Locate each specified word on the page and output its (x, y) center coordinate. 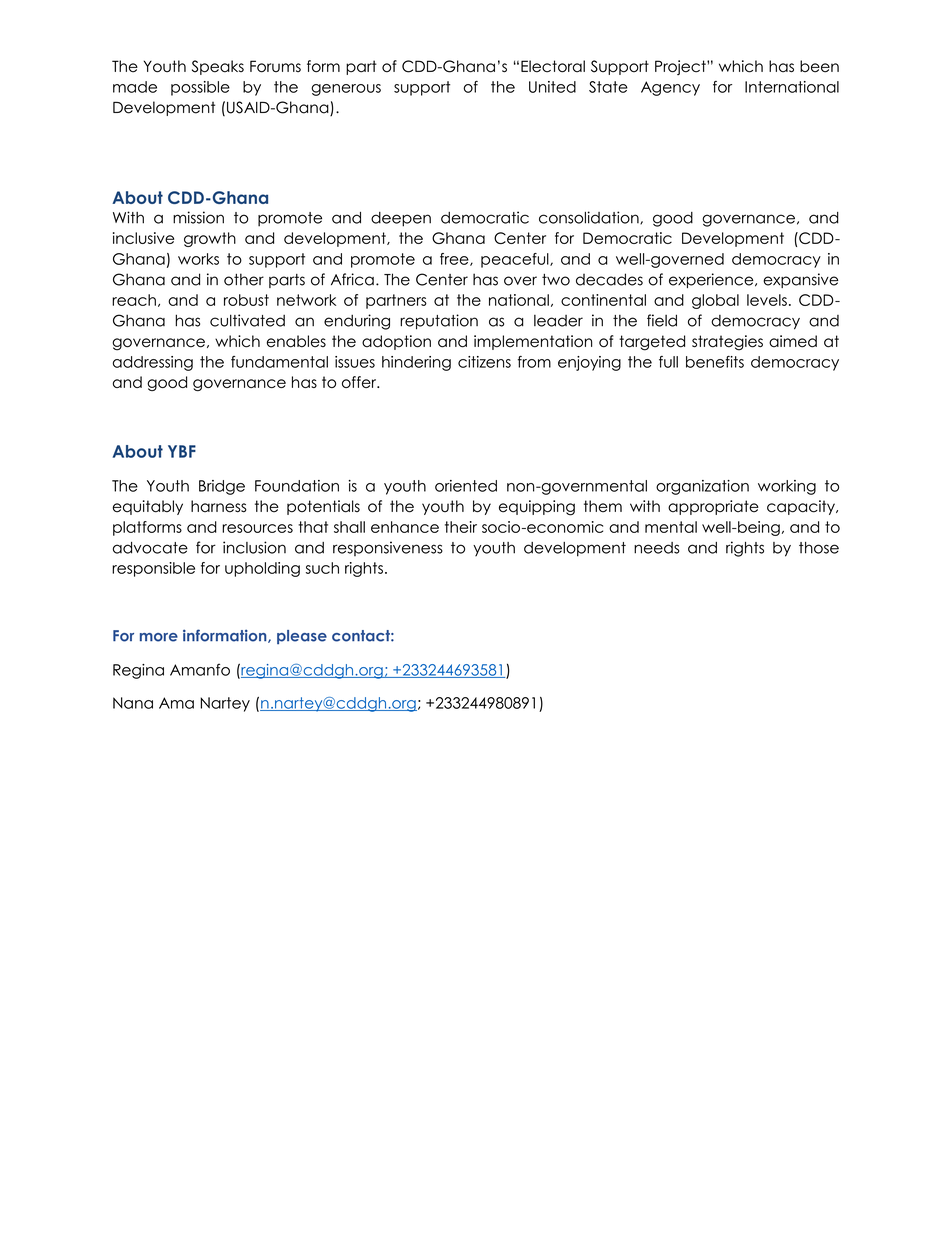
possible (200, 88)
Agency (670, 88)
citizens (484, 362)
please (302, 637)
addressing (153, 363)
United (552, 87)
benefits (715, 362)
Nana (133, 703)
